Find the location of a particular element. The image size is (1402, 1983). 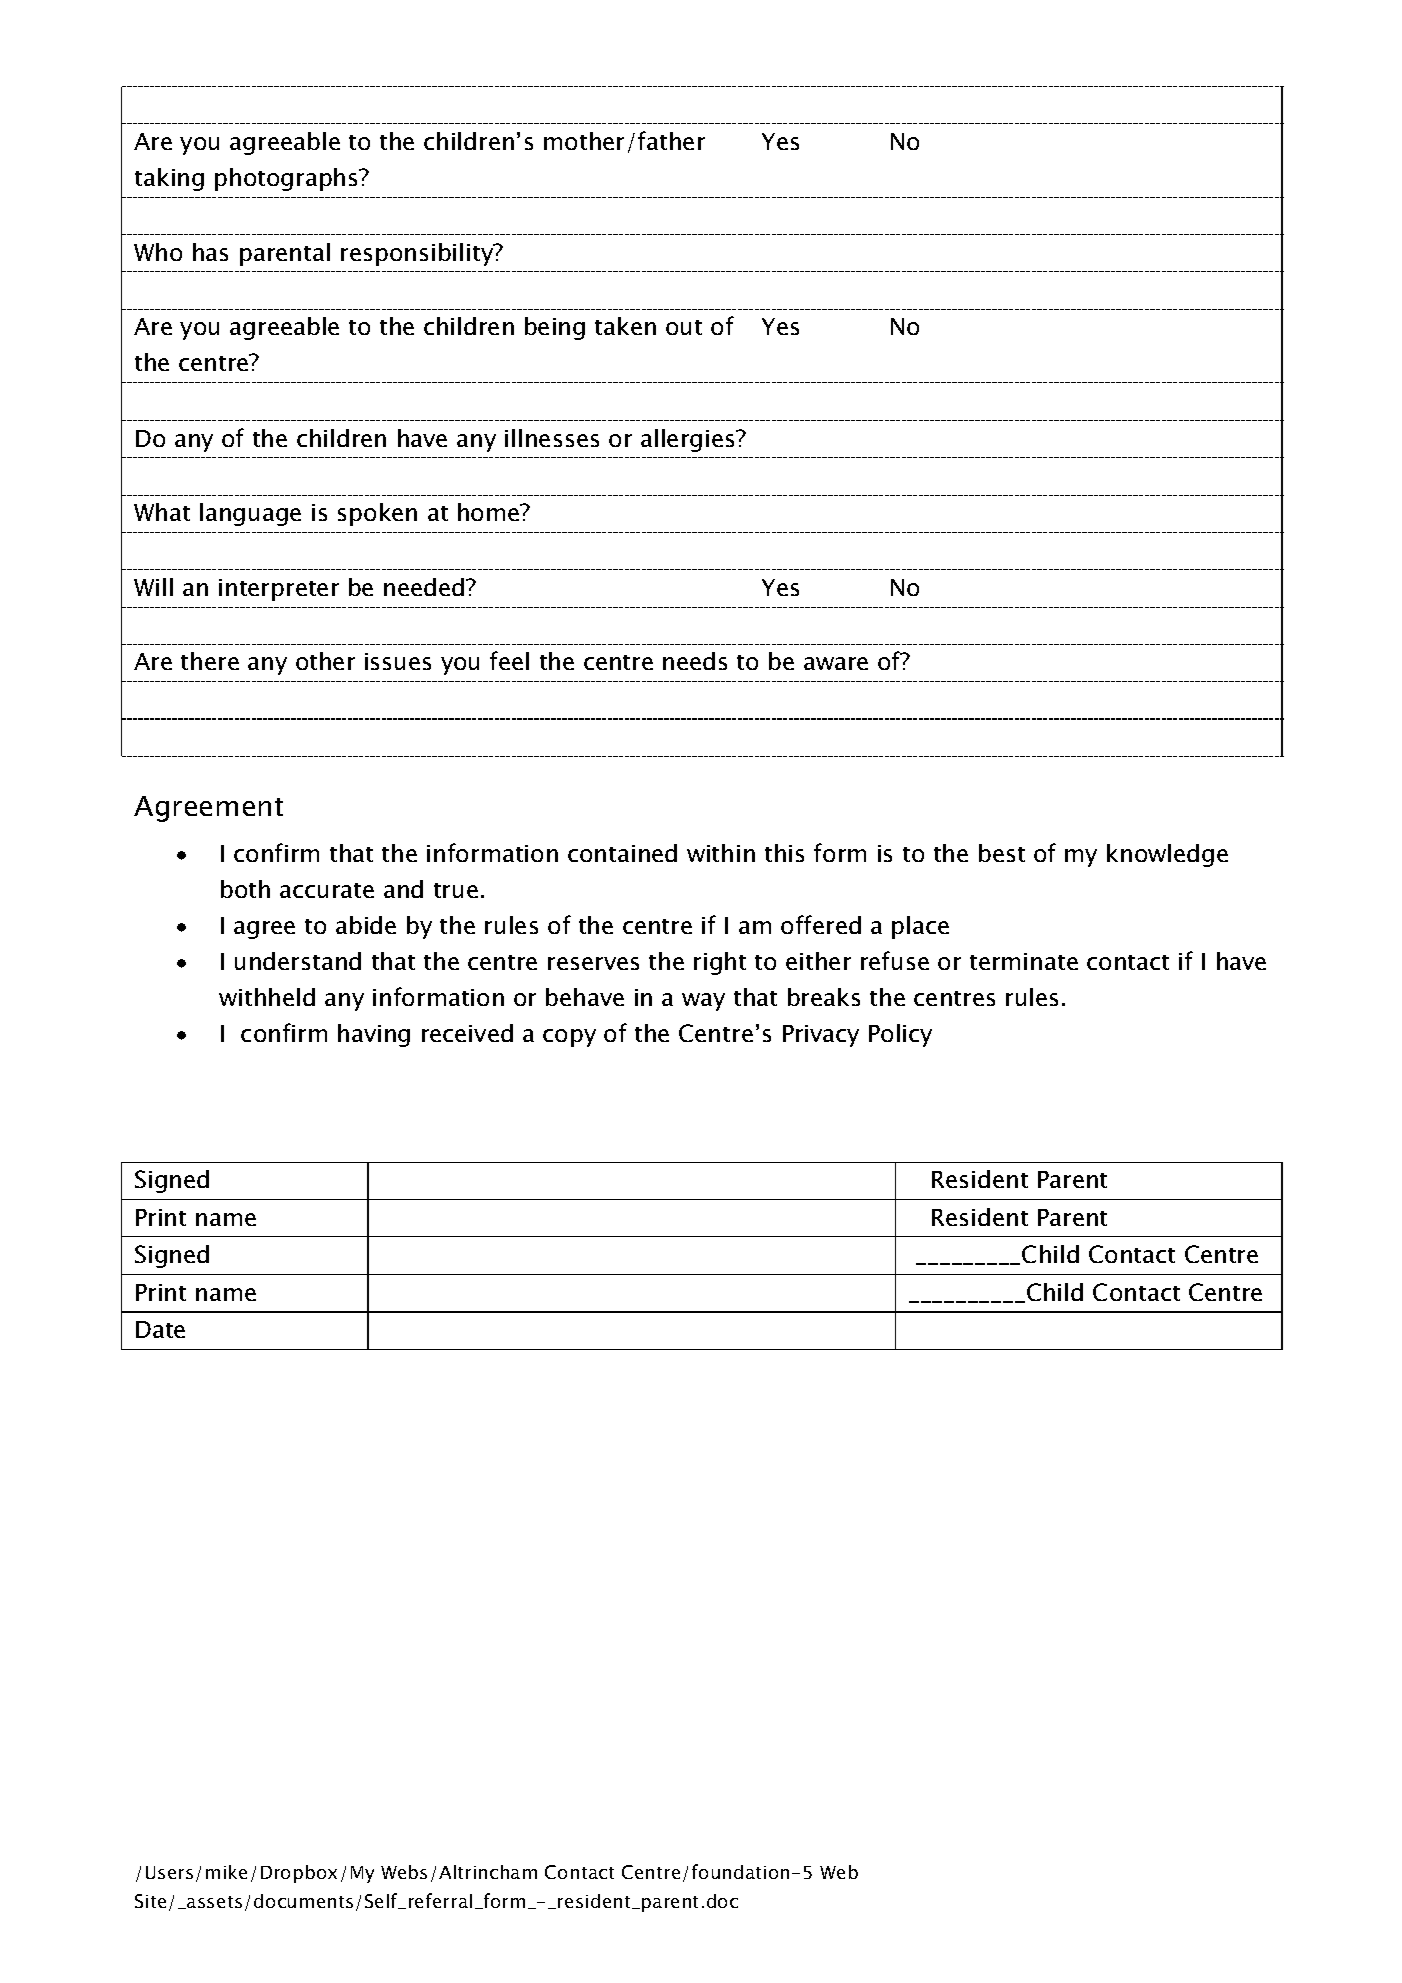

out is located at coordinates (684, 327).
